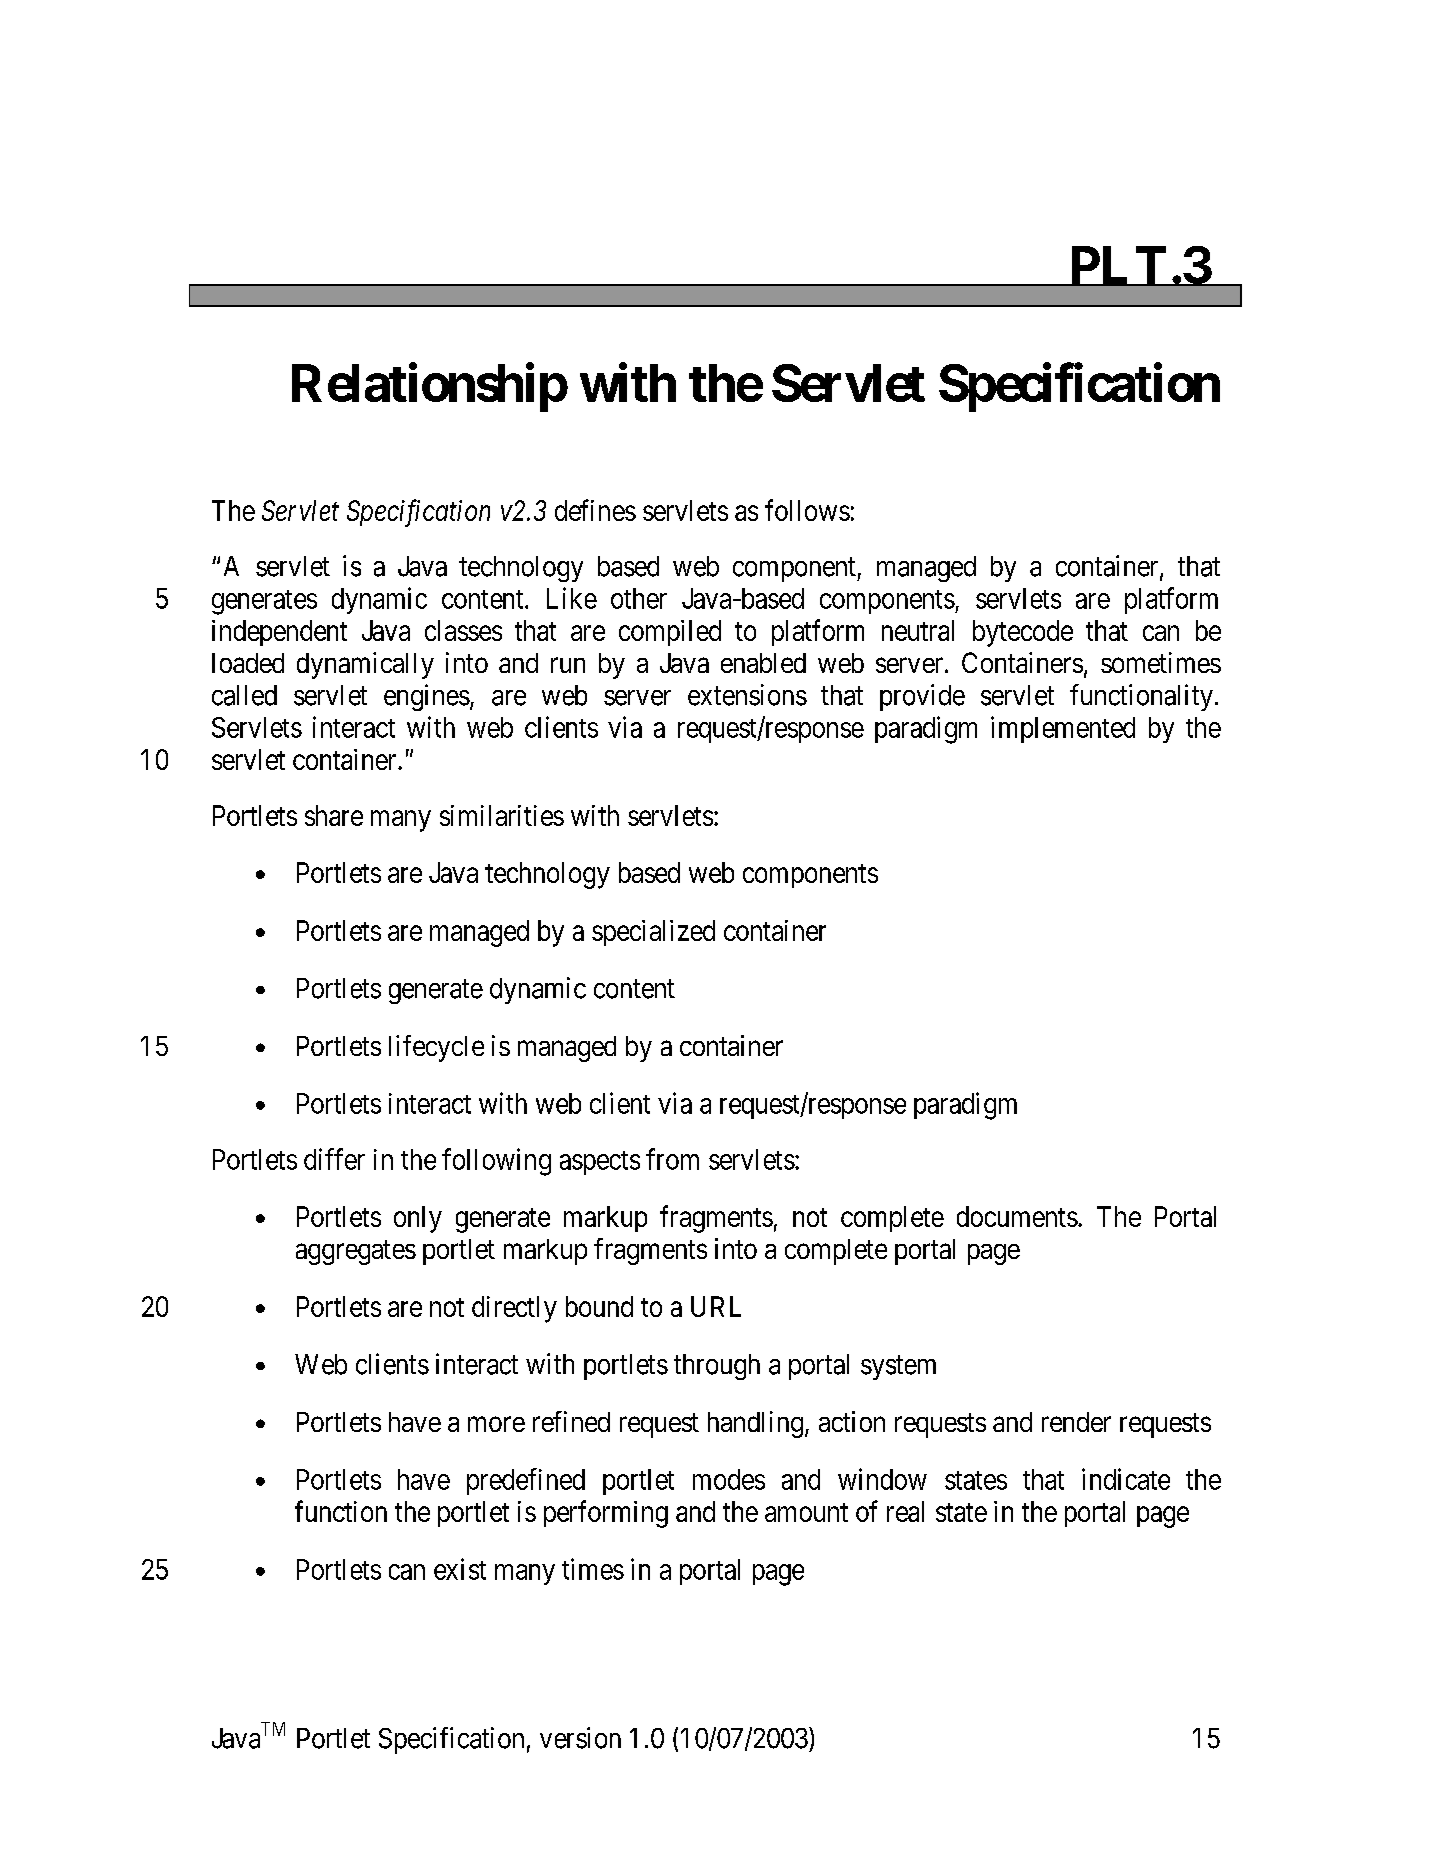 The image size is (1430, 1851). What do you see at coordinates (755, 1424) in the page?
I see `handling` at bounding box center [755, 1424].
